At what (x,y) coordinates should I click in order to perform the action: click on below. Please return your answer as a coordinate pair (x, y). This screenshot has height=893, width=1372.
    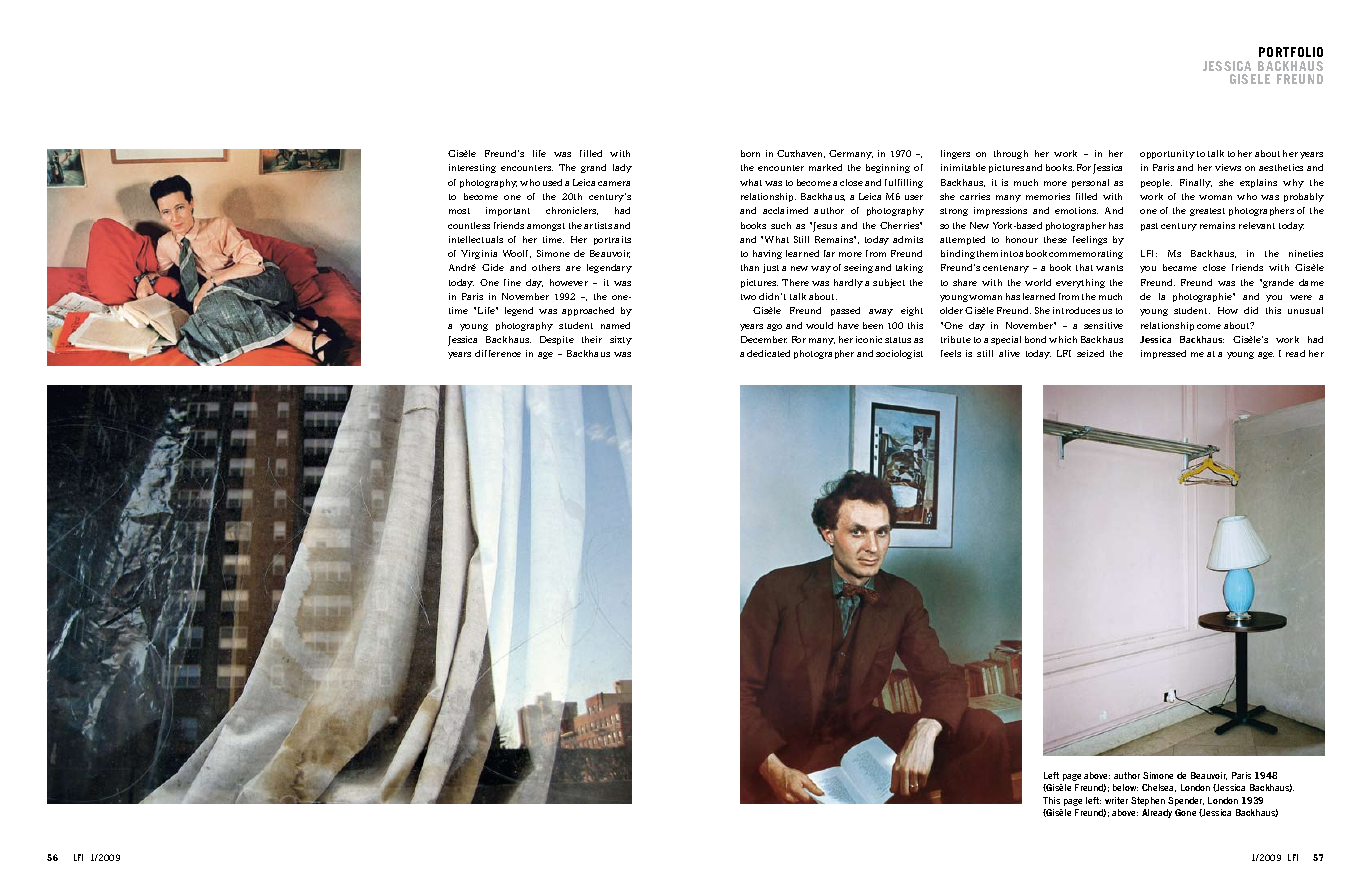
    Looking at the image, I should click on (1125, 787).
